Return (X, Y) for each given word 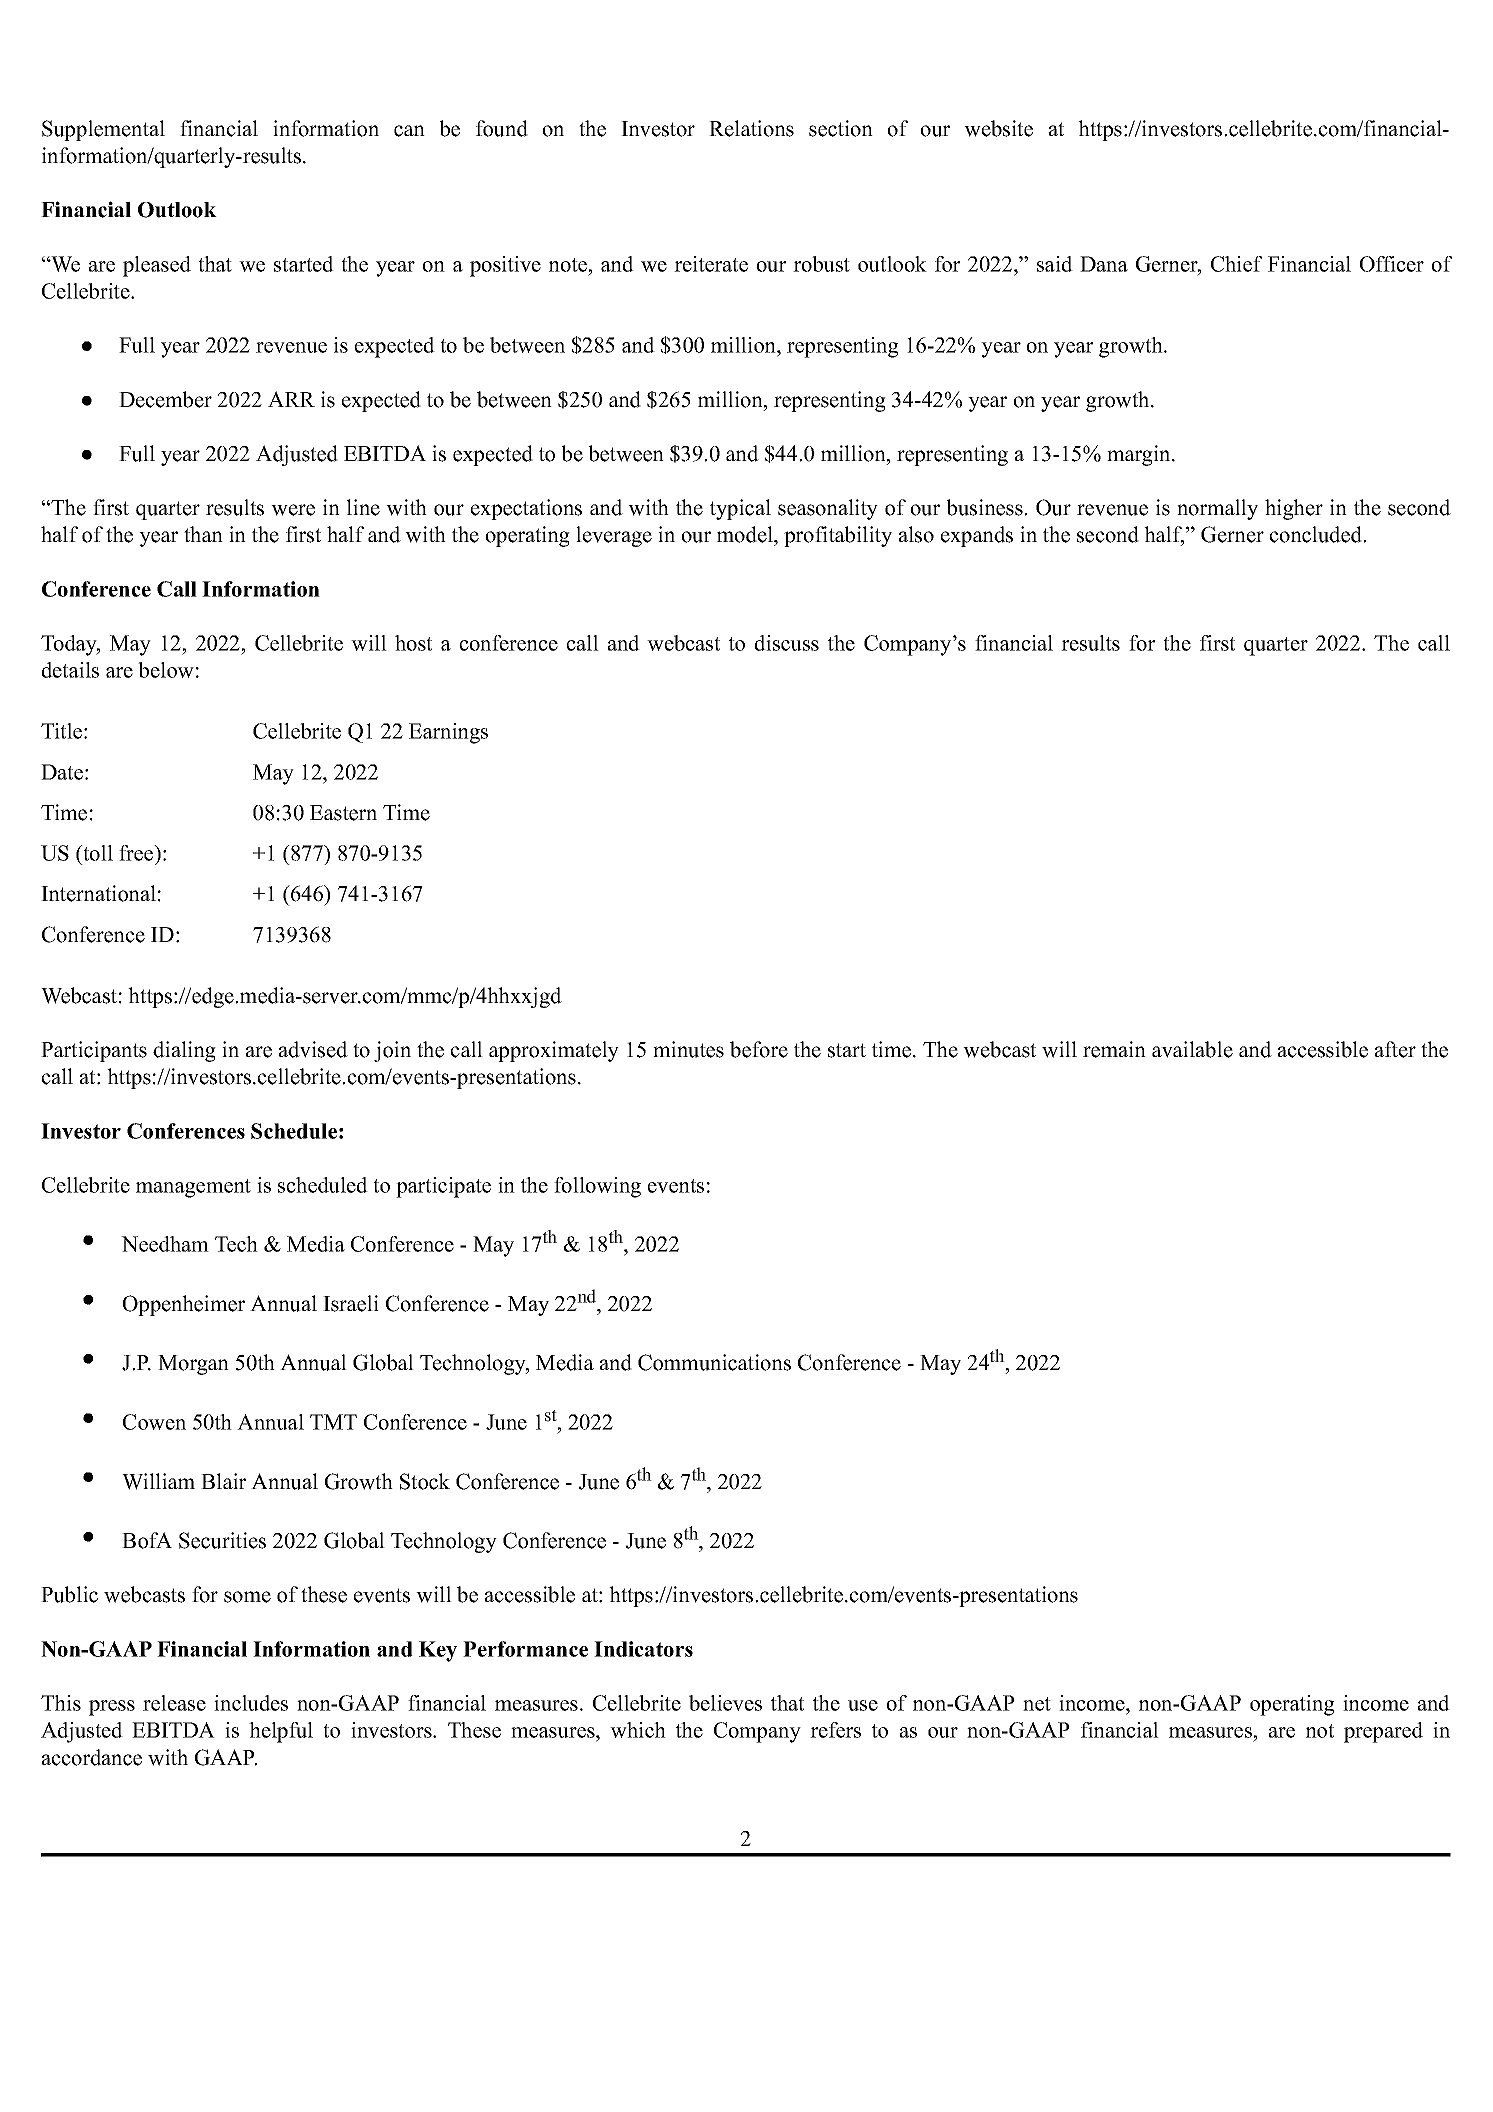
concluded (1317, 534)
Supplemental (103, 130)
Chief (1237, 264)
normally (1217, 509)
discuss (786, 643)
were (293, 510)
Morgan (193, 1365)
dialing (184, 1051)
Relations (751, 128)
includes (251, 1703)
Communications (714, 1362)
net (1037, 1704)
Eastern (343, 813)
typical (740, 509)
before (759, 1049)
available (1192, 1049)
